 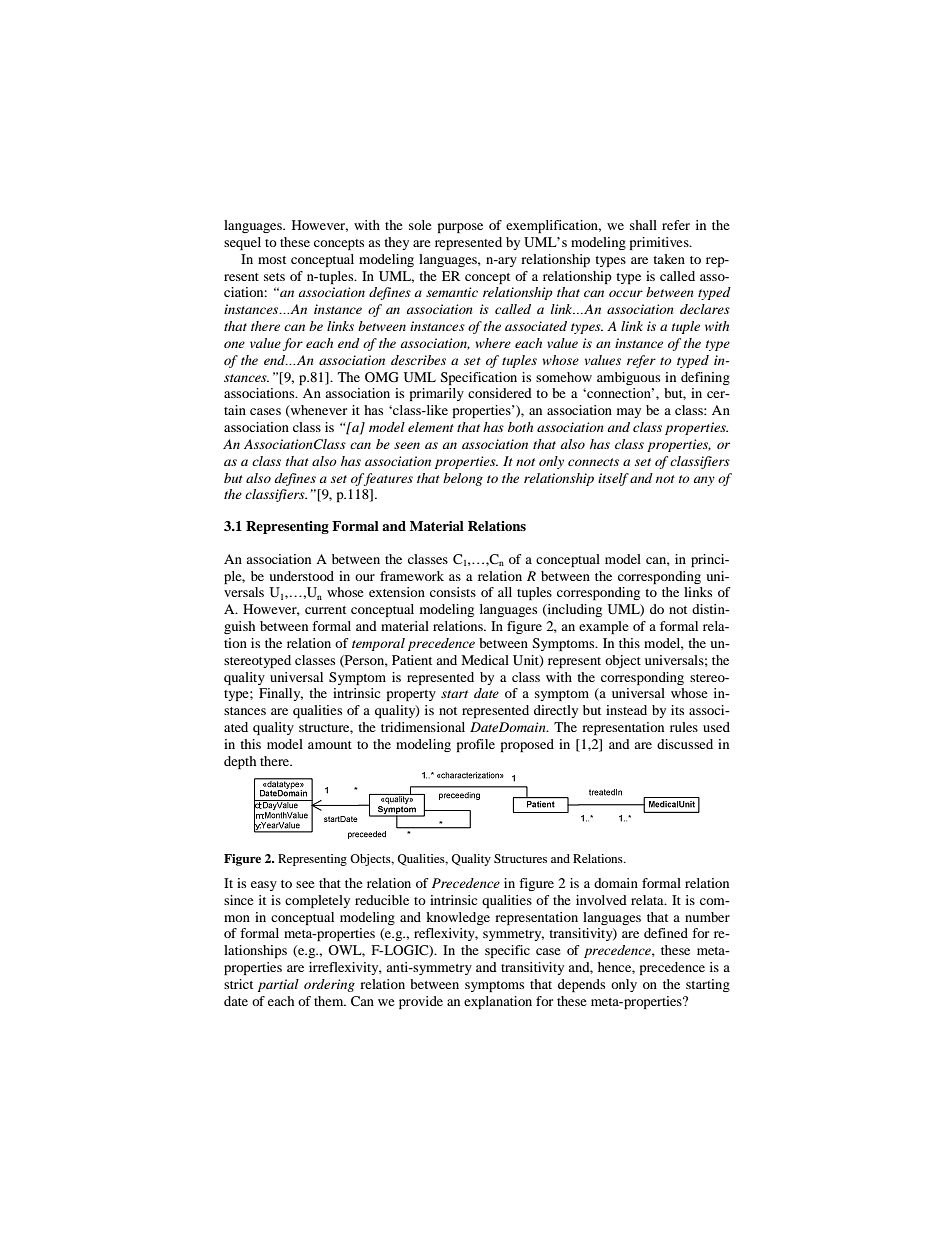 I want to click on purpose, so click(x=460, y=228).
